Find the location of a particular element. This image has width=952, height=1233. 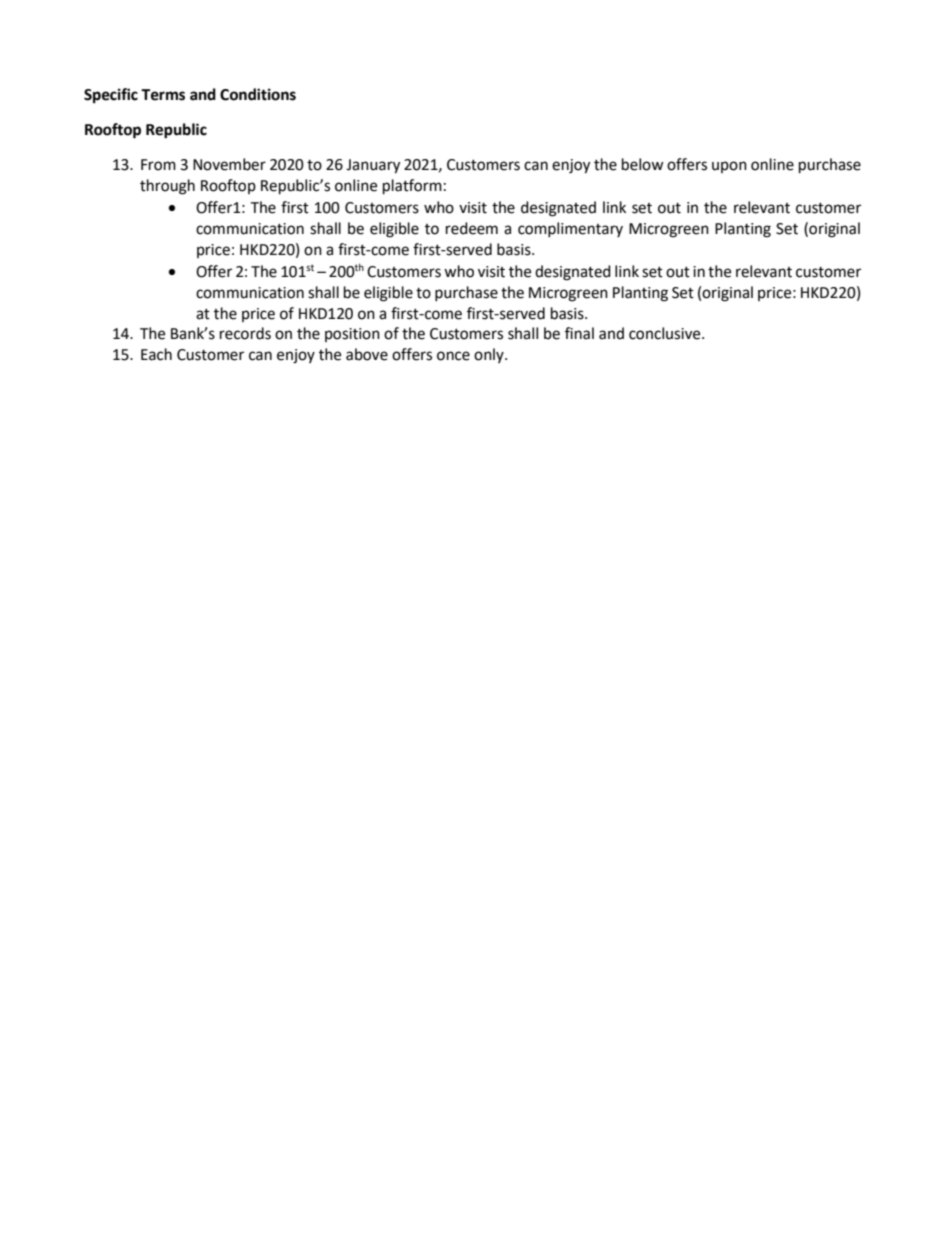

position is located at coordinates (352, 335).
